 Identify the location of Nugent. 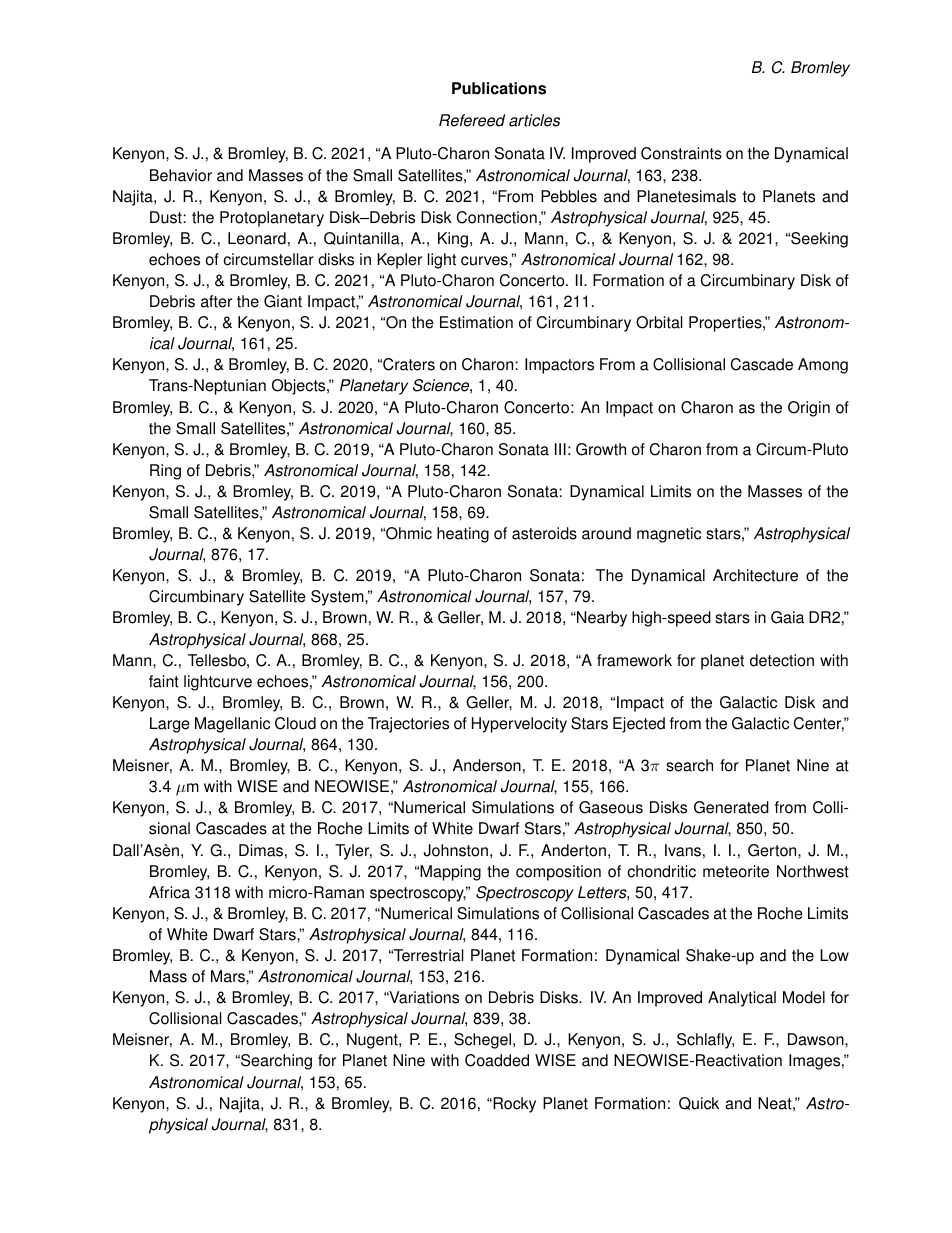
(373, 1041).
